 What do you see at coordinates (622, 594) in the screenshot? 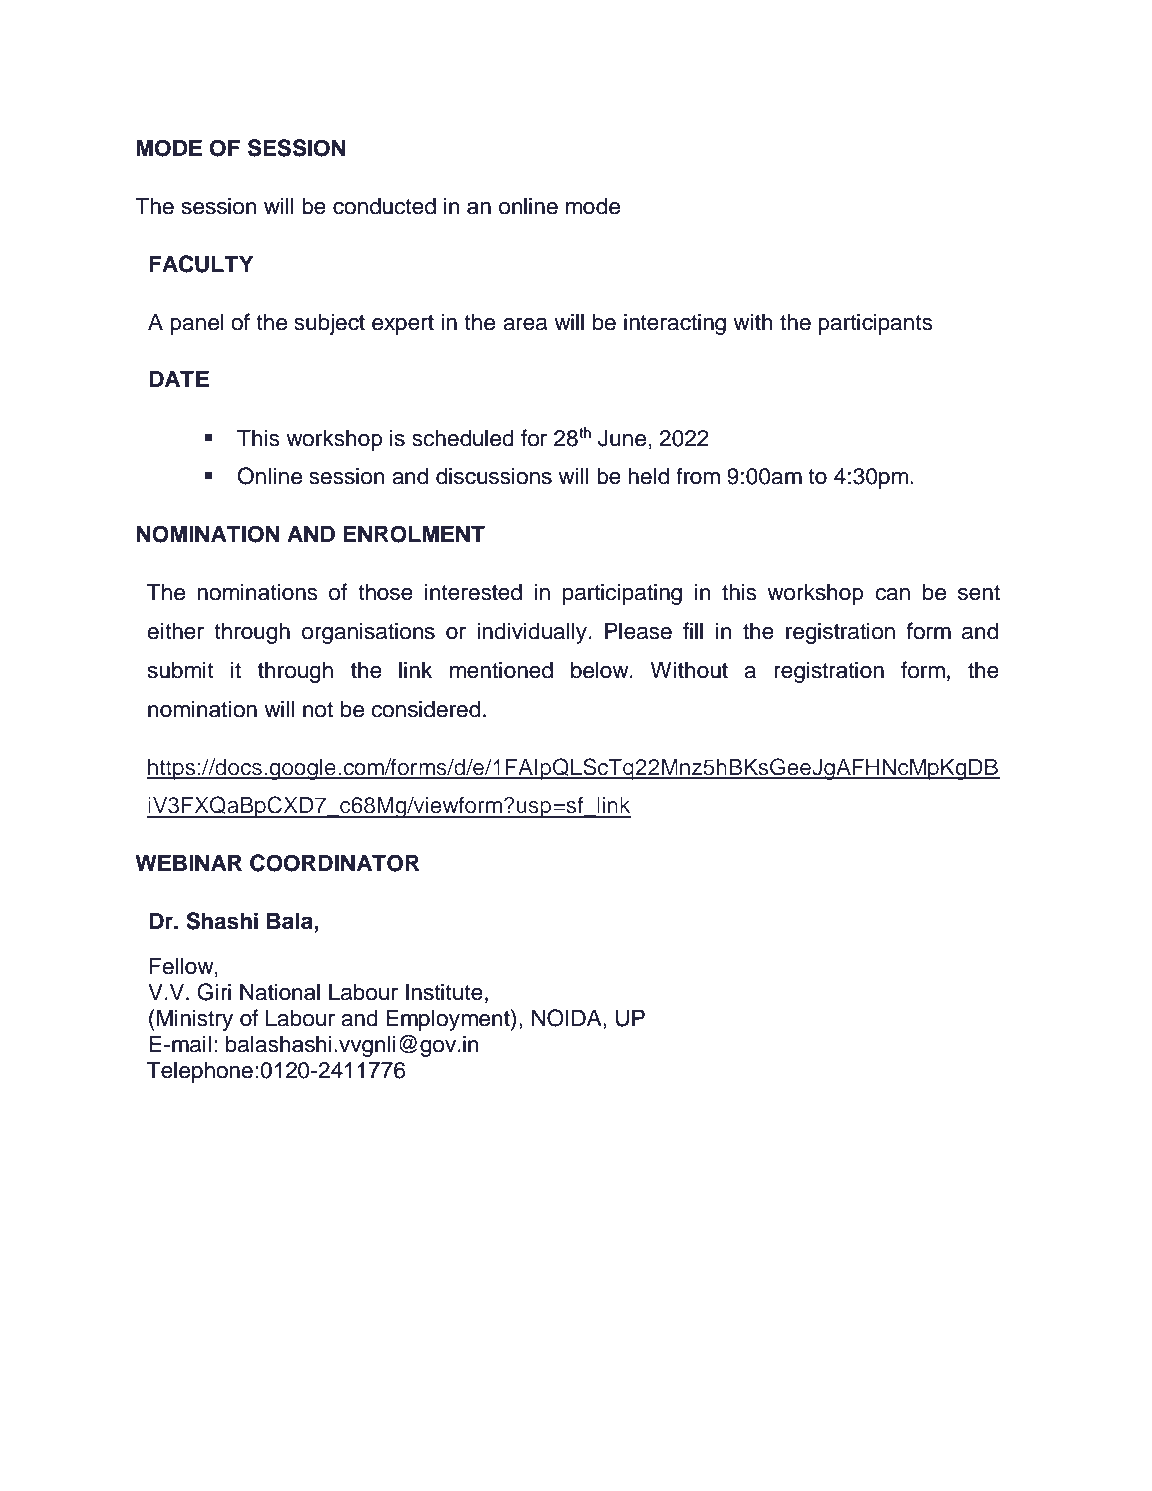
I see `participating` at bounding box center [622, 594].
